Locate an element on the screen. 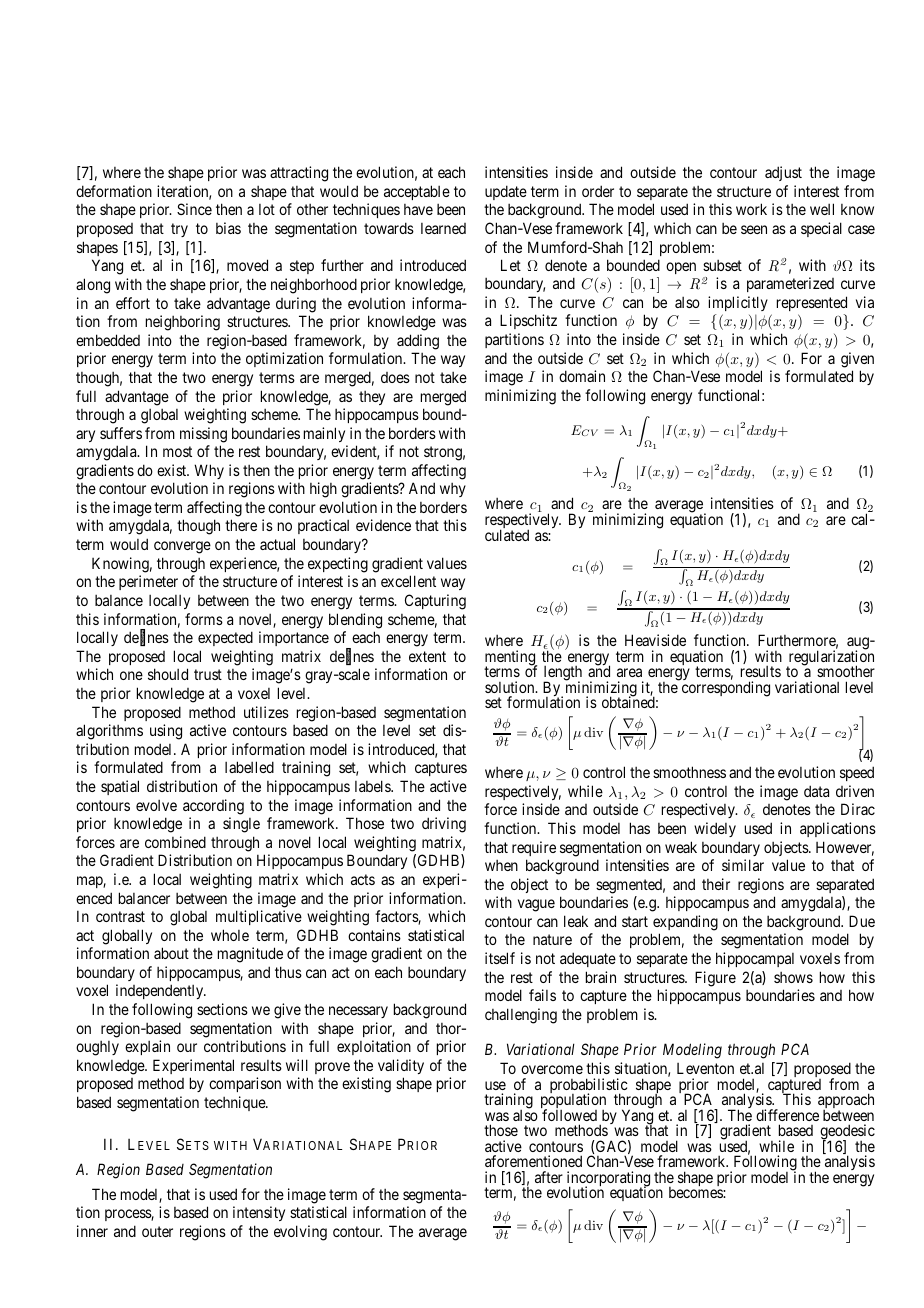 The height and width of the screenshot is (1308, 924). they is located at coordinates (372, 398).
